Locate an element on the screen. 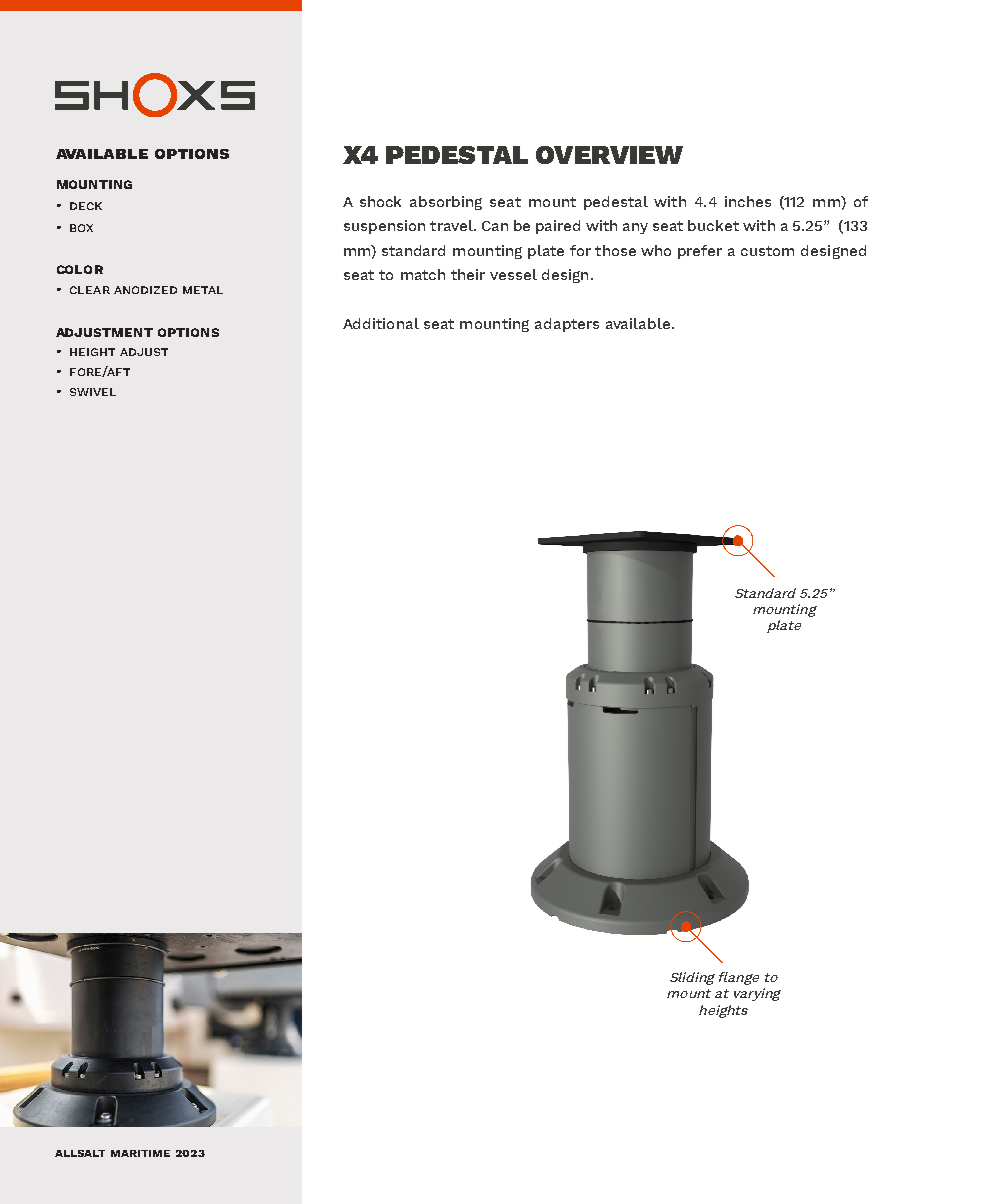 Image resolution: width=984 pixels, height=1204 pixels. inches is located at coordinates (748, 201).
